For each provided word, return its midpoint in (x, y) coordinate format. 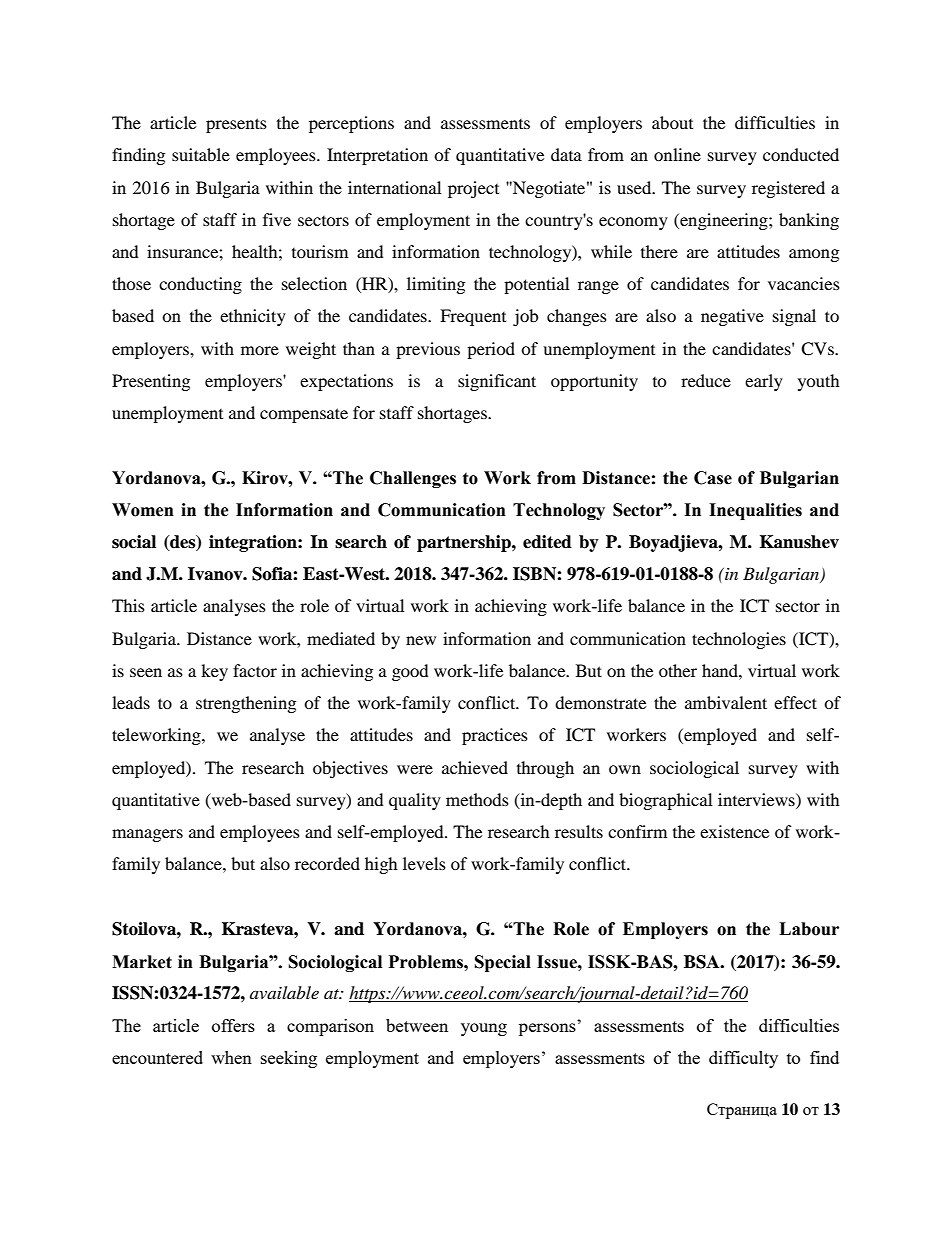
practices (495, 736)
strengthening (246, 704)
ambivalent (726, 702)
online (677, 154)
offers (233, 1025)
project (473, 189)
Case (713, 478)
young (484, 1029)
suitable (201, 154)
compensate (304, 415)
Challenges (413, 479)
